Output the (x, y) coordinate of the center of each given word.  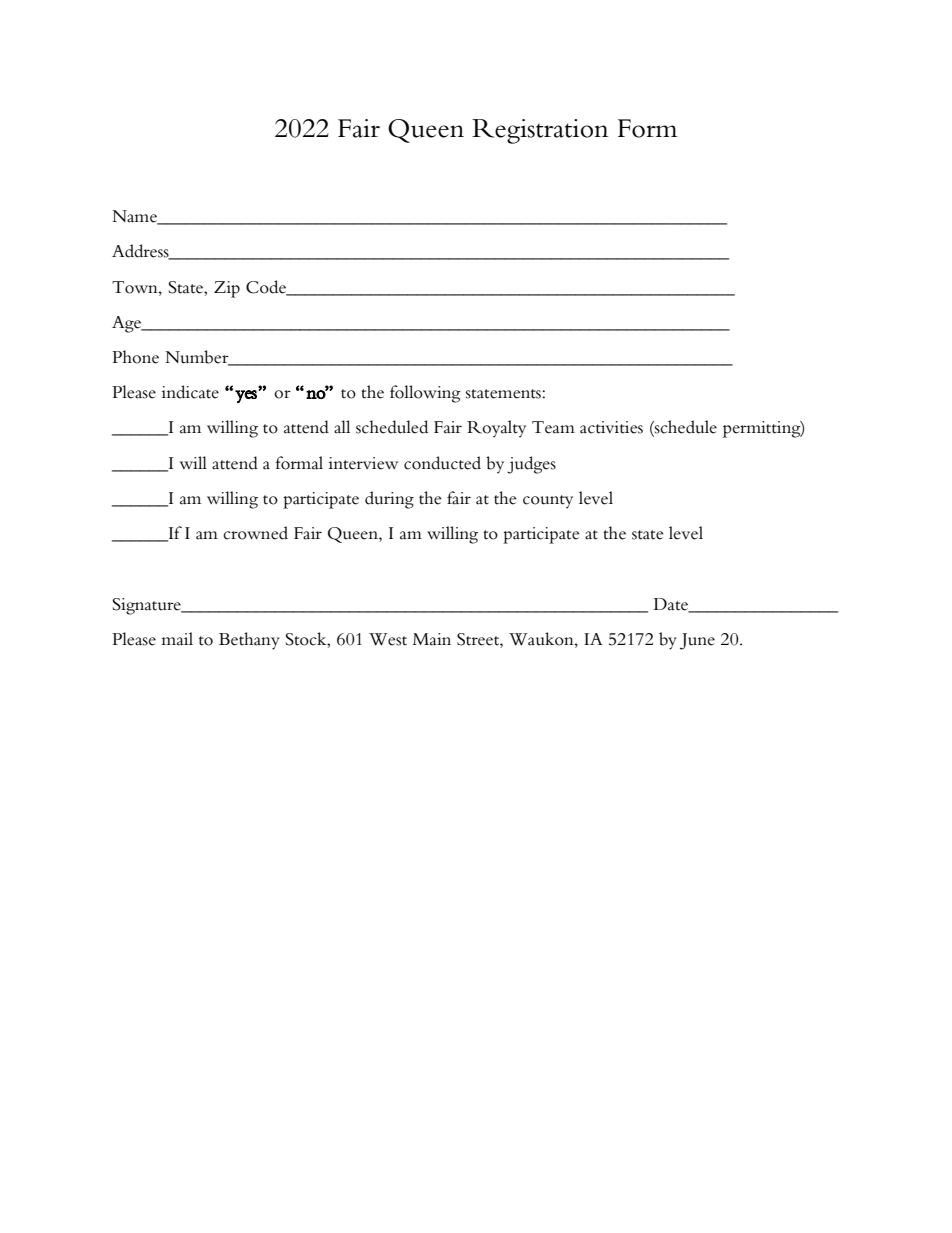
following (425, 394)
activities (611, 427)
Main (432, 639)
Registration (540, 131)
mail (177, 639)
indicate (190, 392)
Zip (227, 289)
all (342, 427)
